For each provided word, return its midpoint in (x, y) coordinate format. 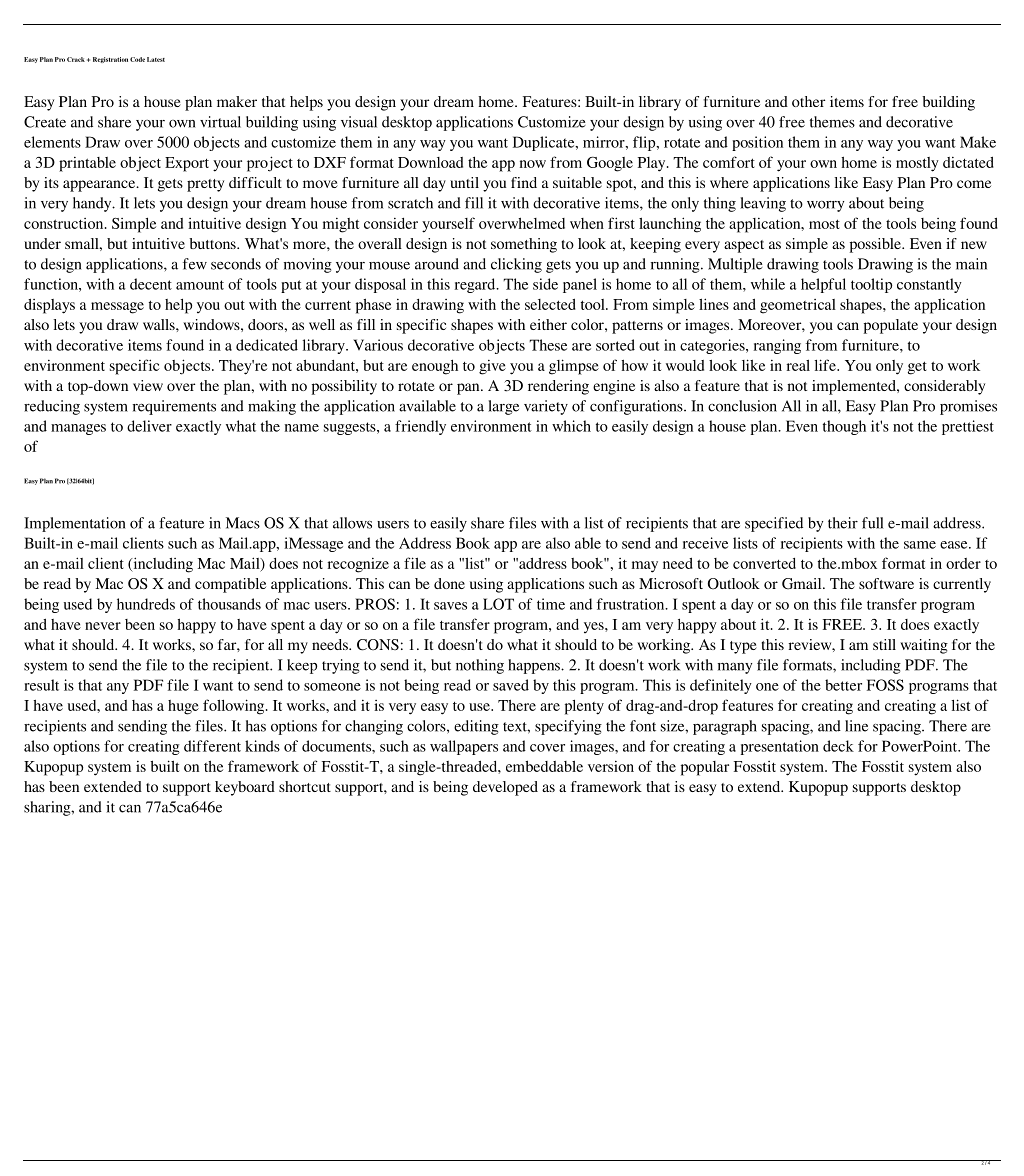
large (503, 407)
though (844, 427)
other (808, 101)
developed (505, 788)
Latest (156, 59)
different (212, 746)
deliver (149, 426)
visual (359, 122)
